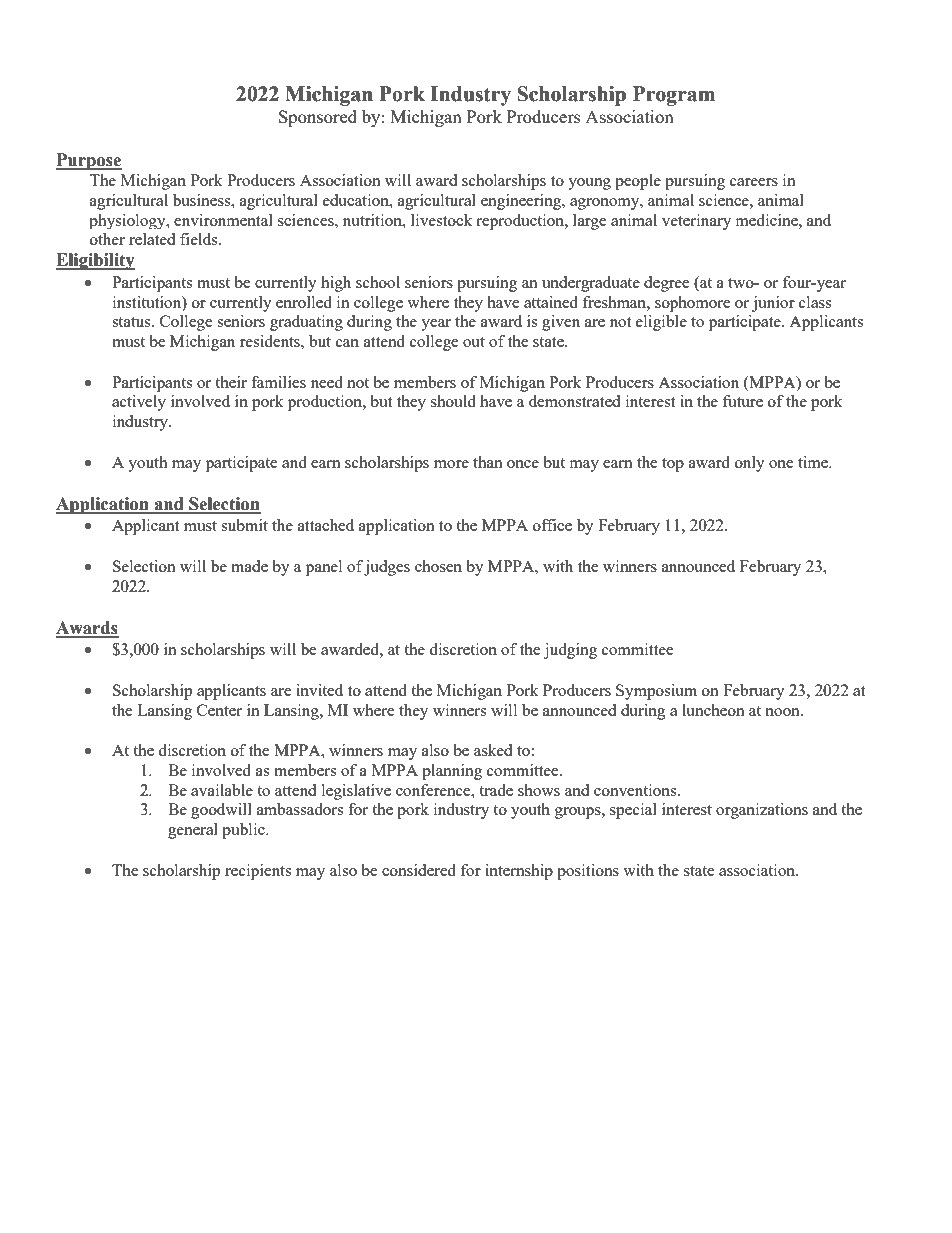 This image has width=952, height=1233. Describe the element at coordinates (488, 462) in the image. I see `than` at that location.
